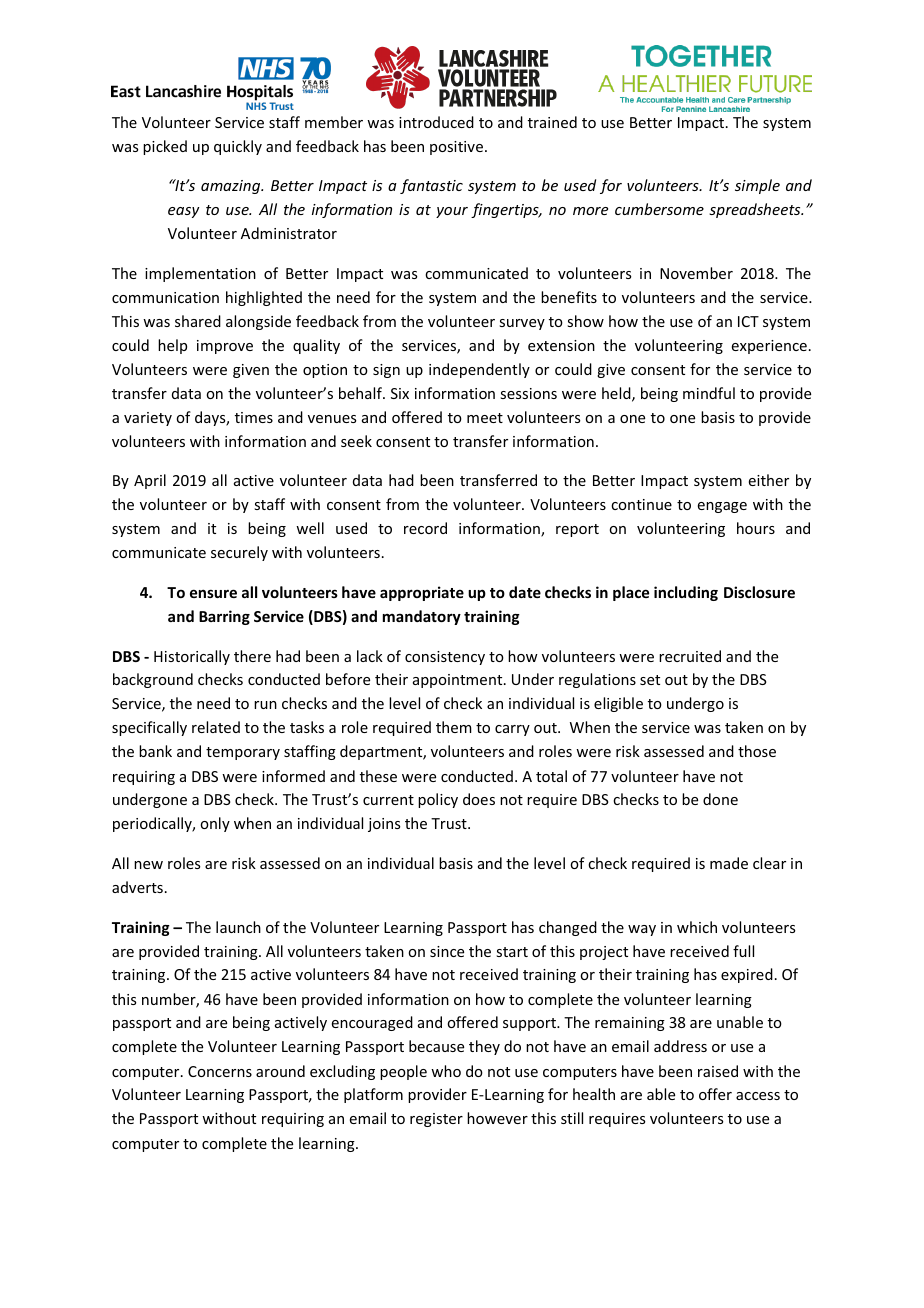  I want to click on since, so click(447, 951).
